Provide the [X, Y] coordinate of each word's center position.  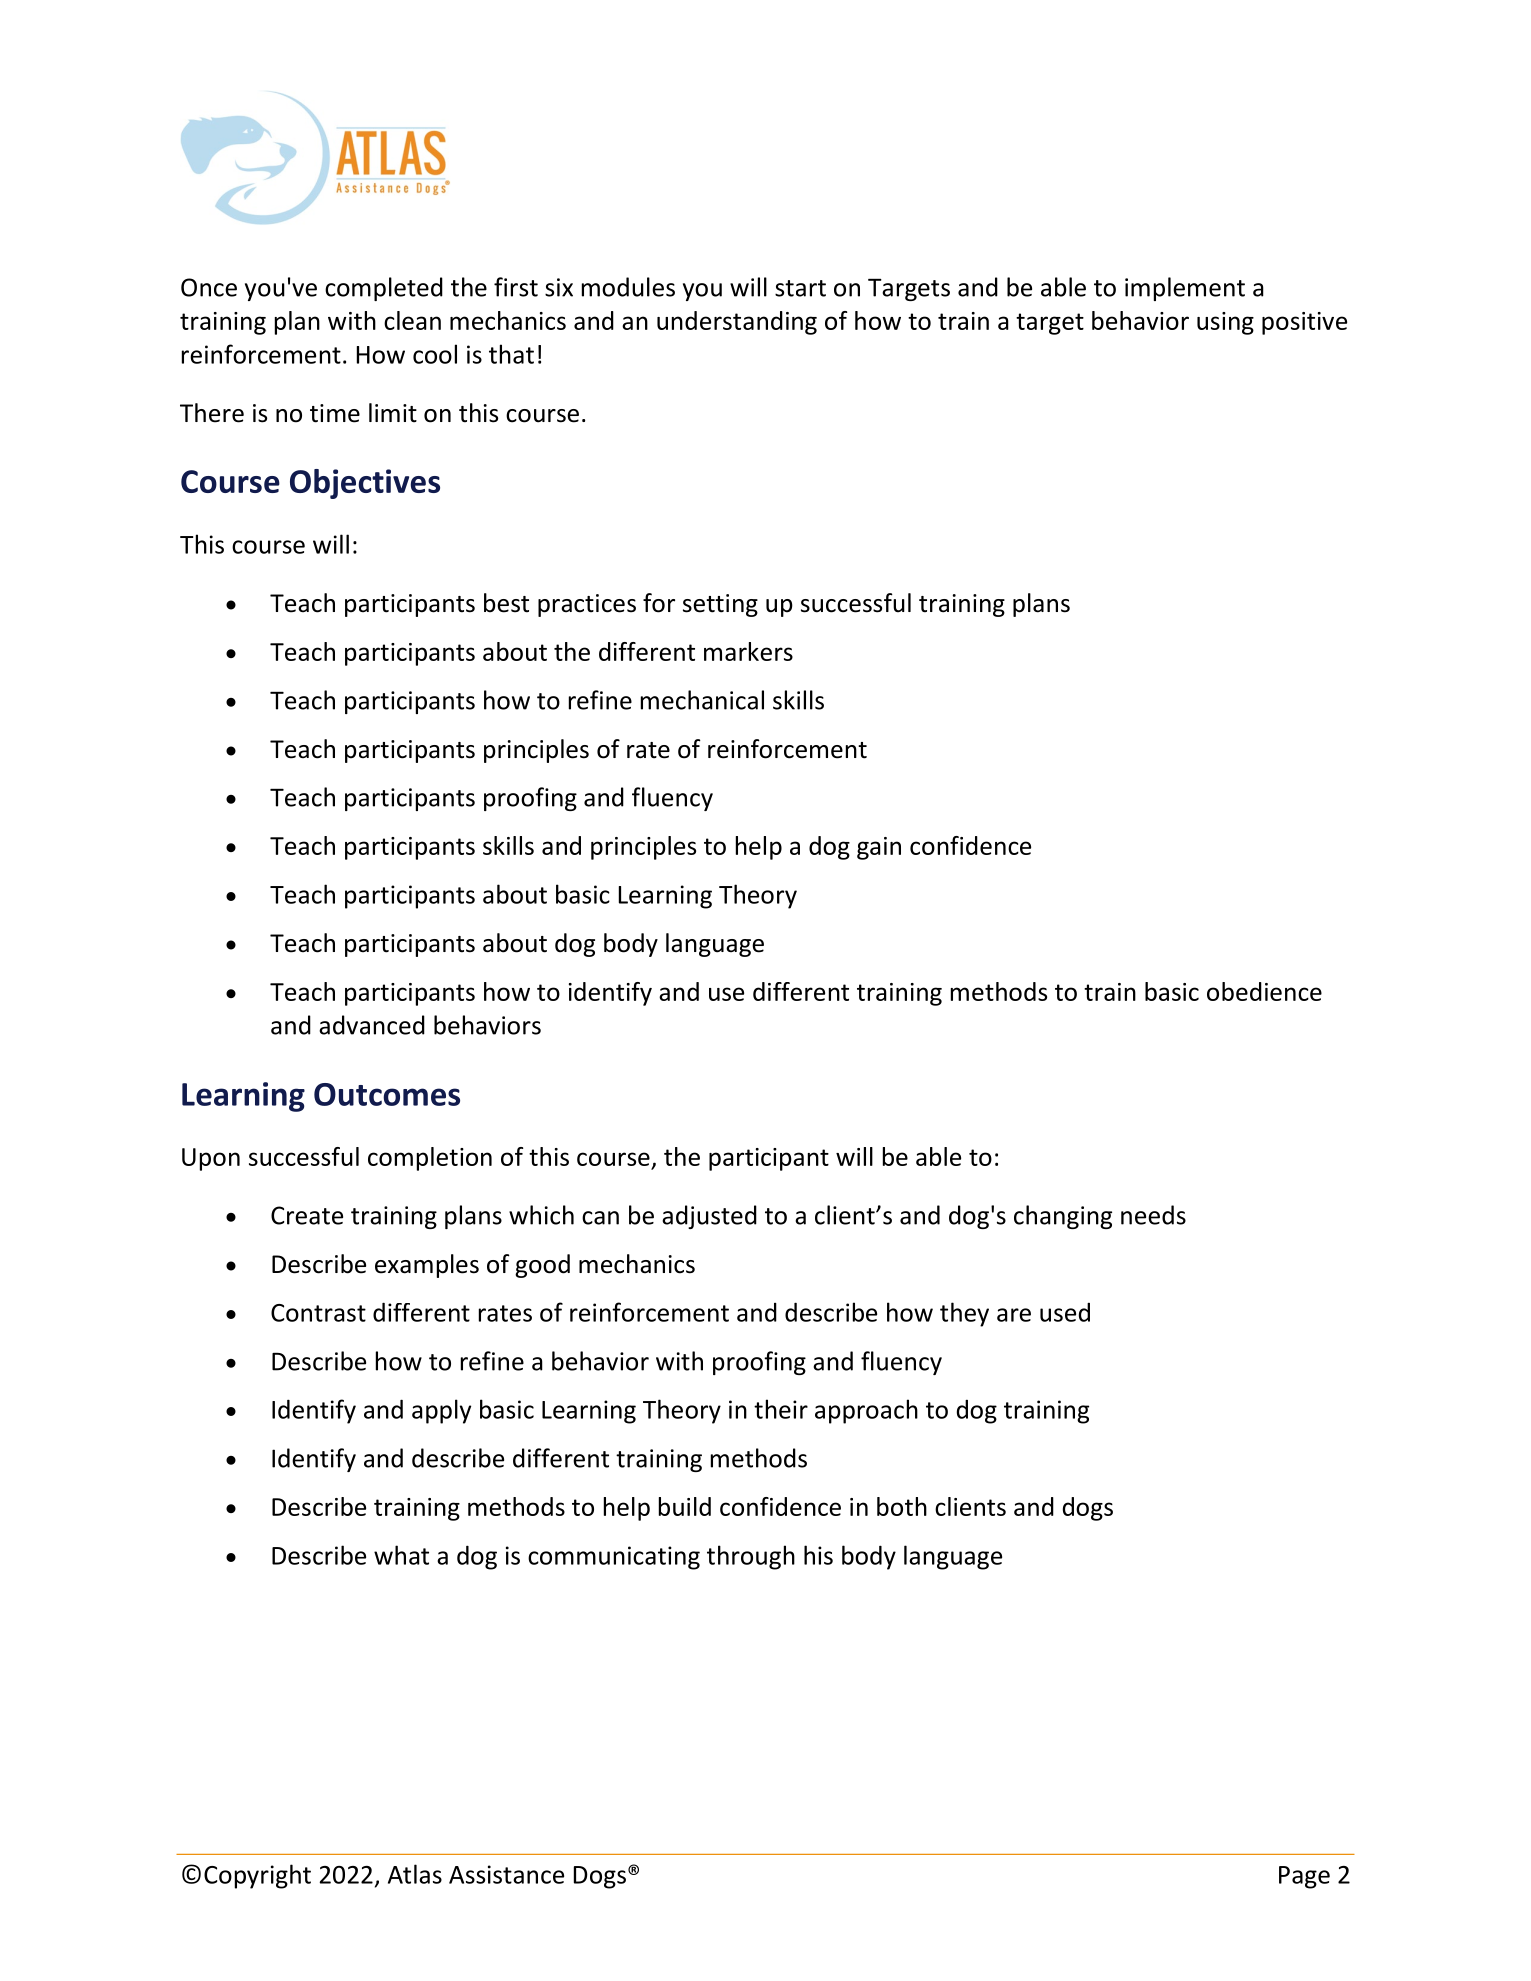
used [1065, 1312]
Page [1304, 1877]
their [781, 1409]
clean [412, 320]
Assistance [506, 1874]
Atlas [415, 1874]
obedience [1264, 991]
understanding [737, 323]
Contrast [318, 1313]
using [1225, 323]
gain [879, 848]
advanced [372, 1025]
